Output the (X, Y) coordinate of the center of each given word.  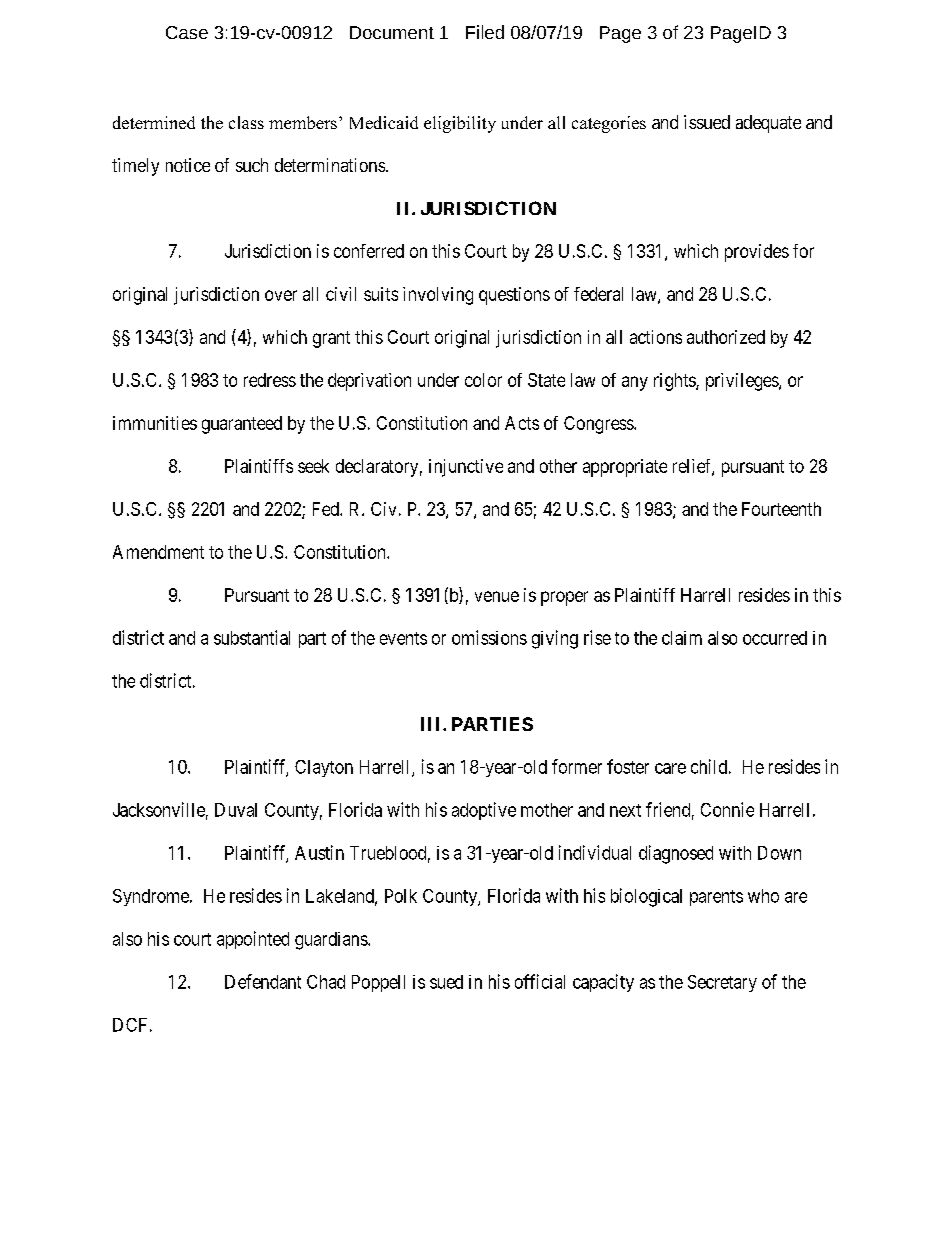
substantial (252, 637)
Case (187, 32)
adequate (768, 124)
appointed (253, 940)
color (483, 380)
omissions (489, 637)
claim (682, 638)
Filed (485, 32)
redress (270, 380)
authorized (726, 337)
